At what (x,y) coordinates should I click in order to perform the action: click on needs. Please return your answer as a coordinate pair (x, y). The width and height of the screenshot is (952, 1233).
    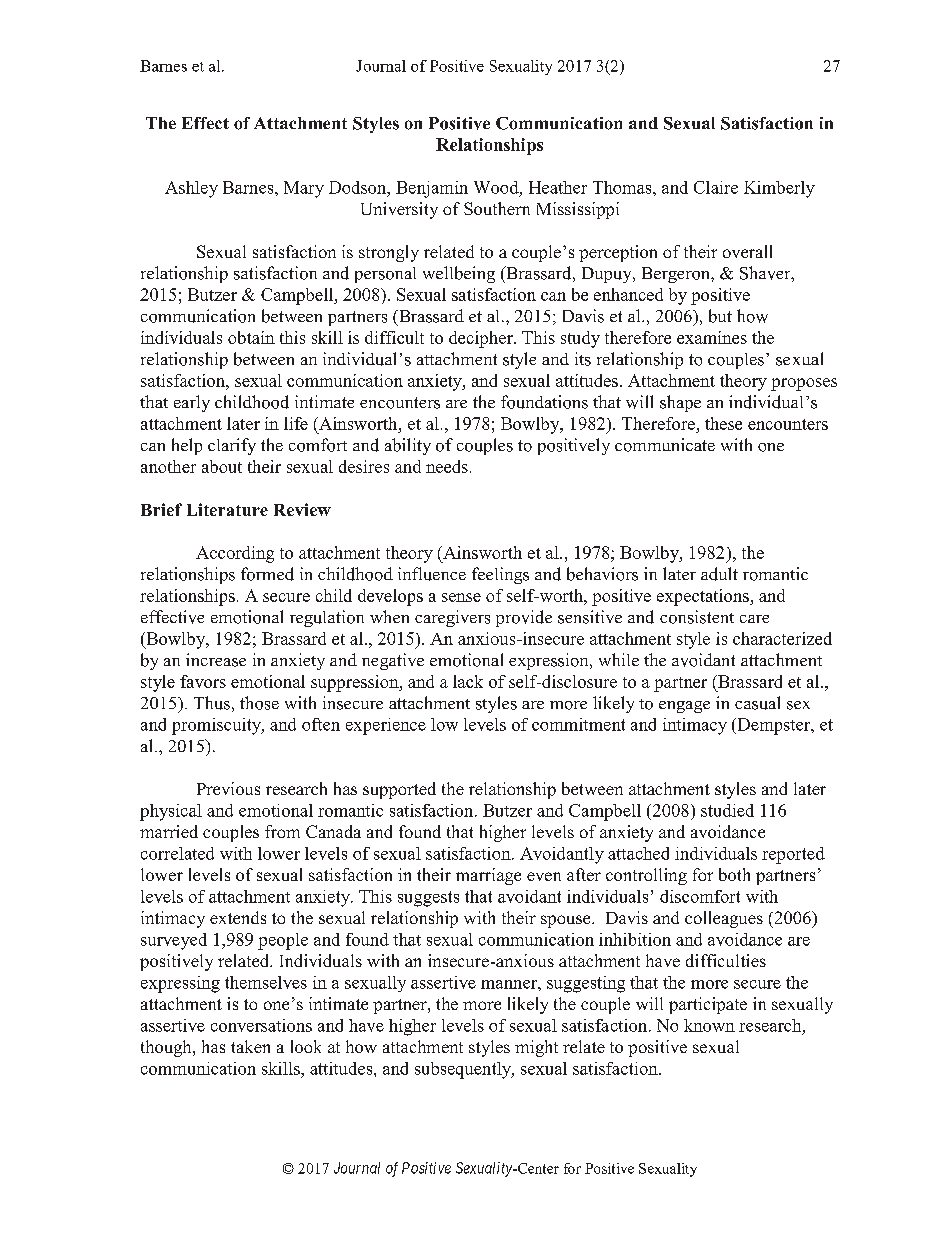
    Looking at the image, I should click on (447, 466).
